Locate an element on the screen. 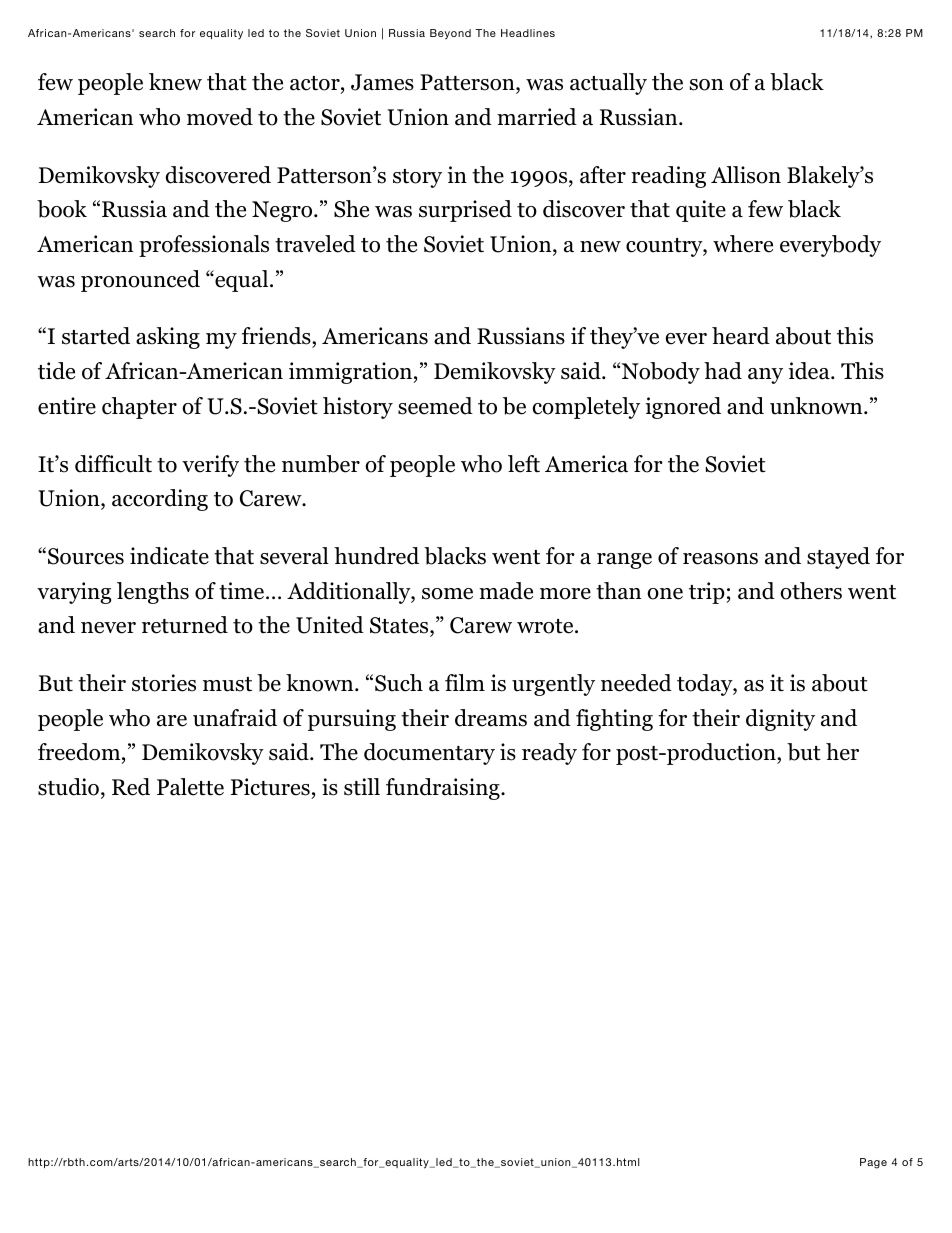 This screenshot has width=952, height=1233. Allison is located at coordinates (746, 175).
